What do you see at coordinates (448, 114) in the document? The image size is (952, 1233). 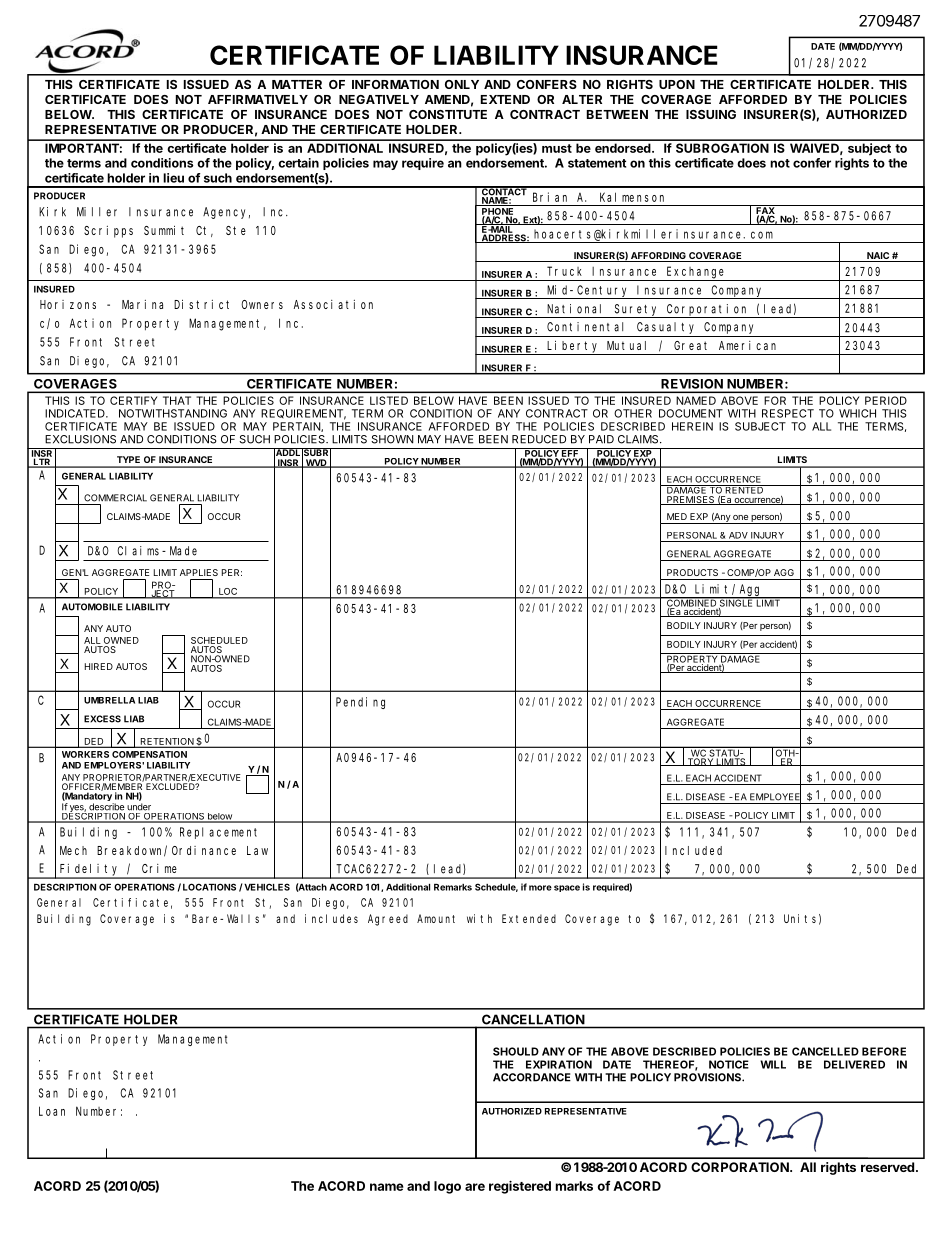 I see `CONSTITUTE` at bounding box center [448, 114].
